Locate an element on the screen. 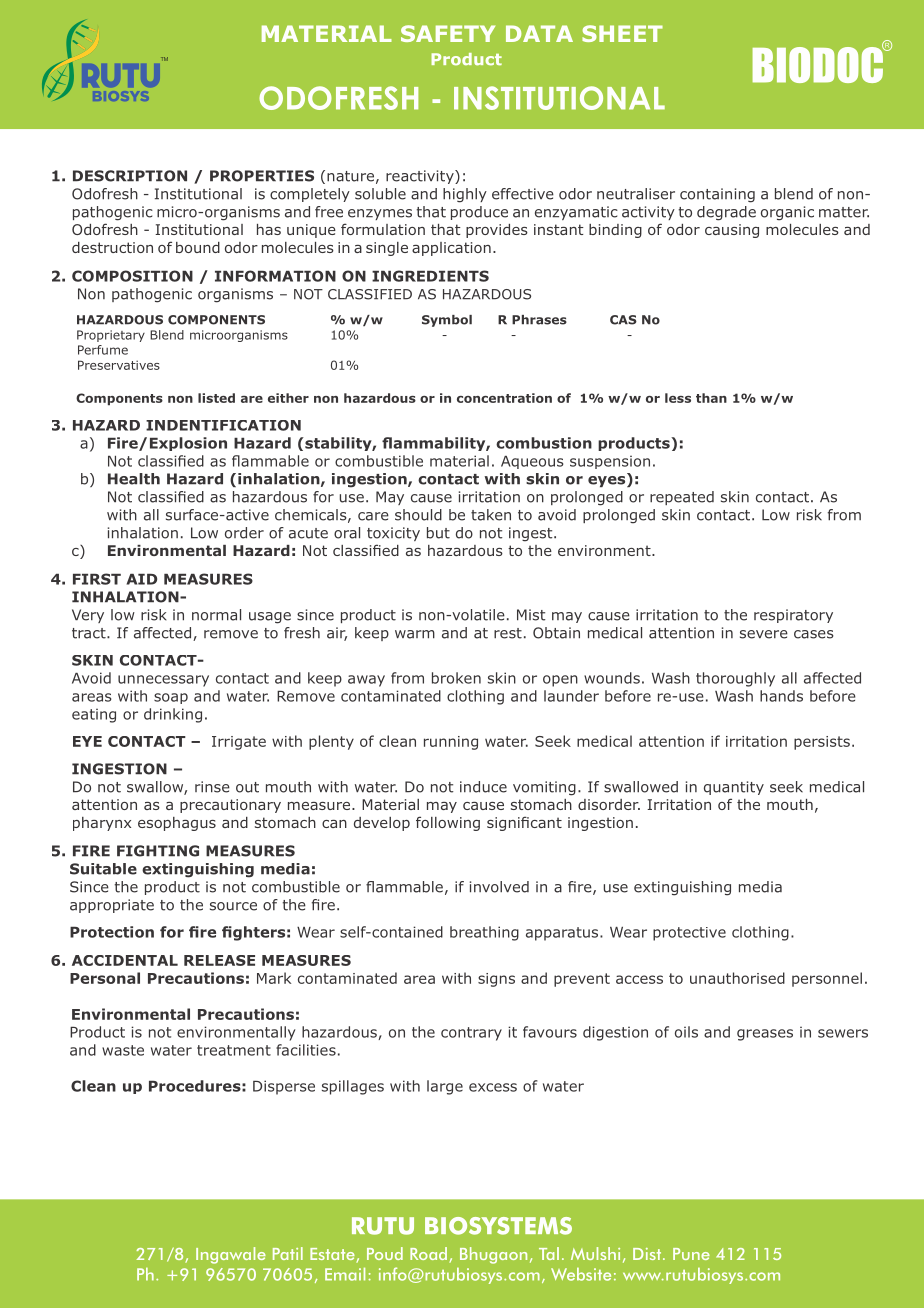  broken is located at coordinates (456, 678).
